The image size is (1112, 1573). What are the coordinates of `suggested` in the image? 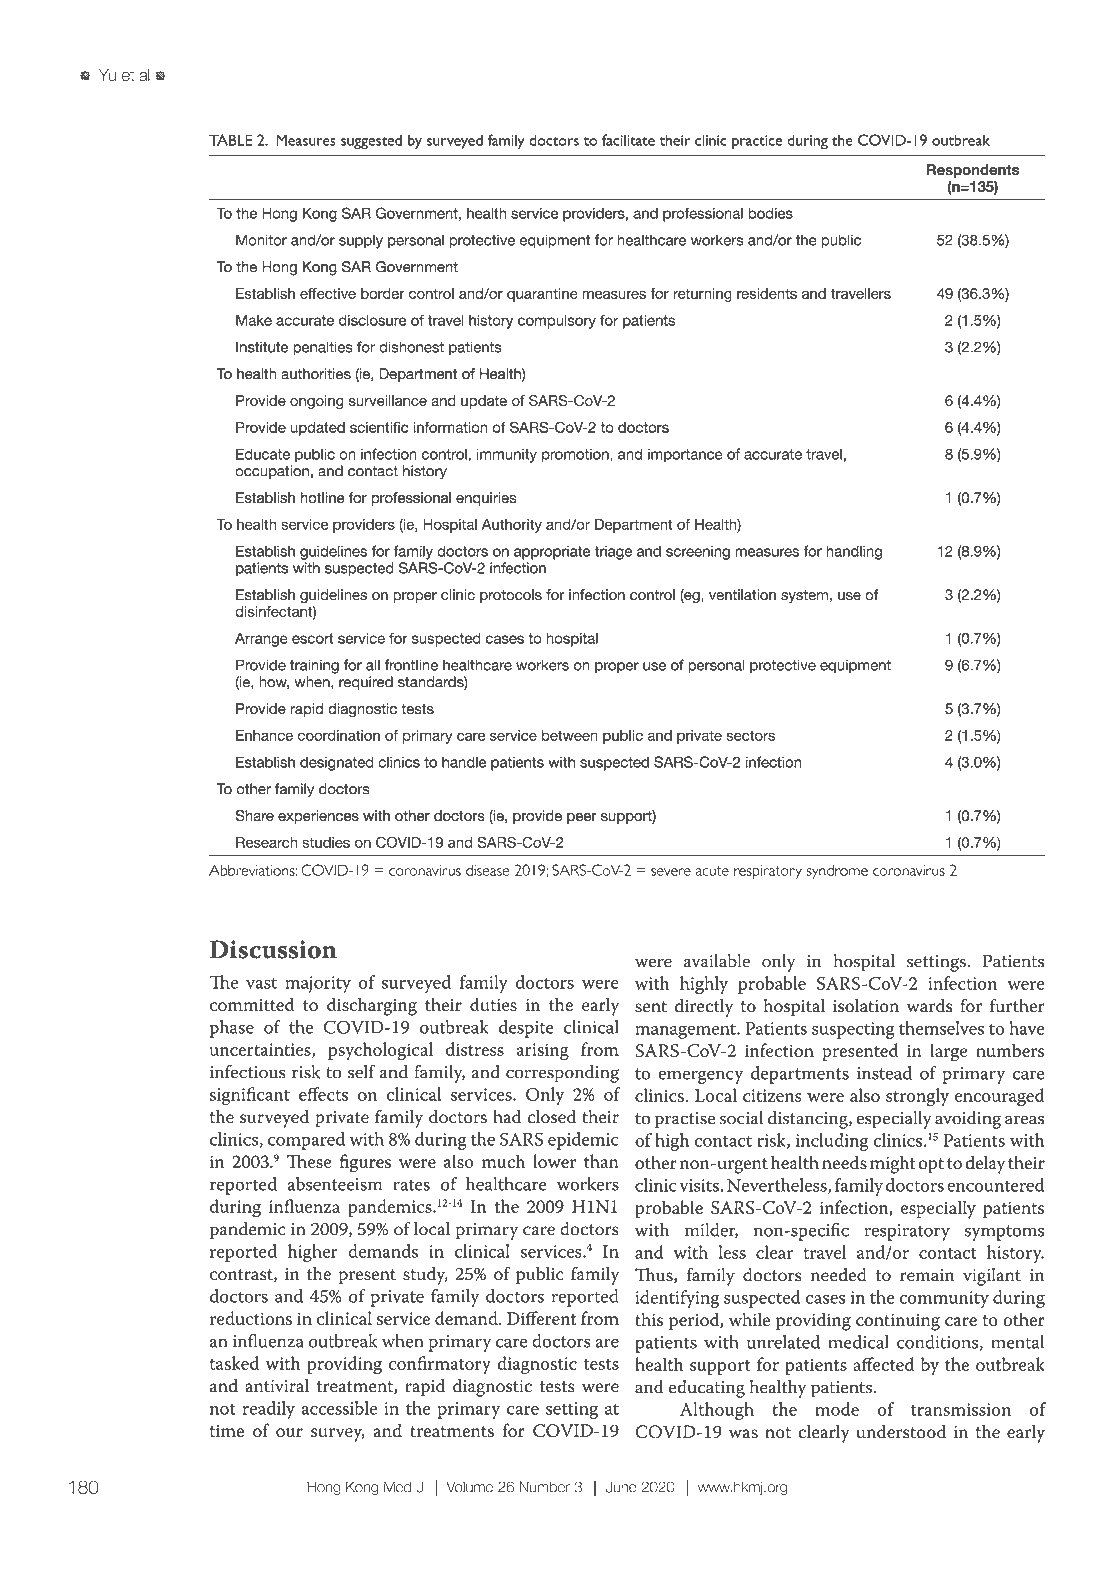 It's located at (371, 142).
